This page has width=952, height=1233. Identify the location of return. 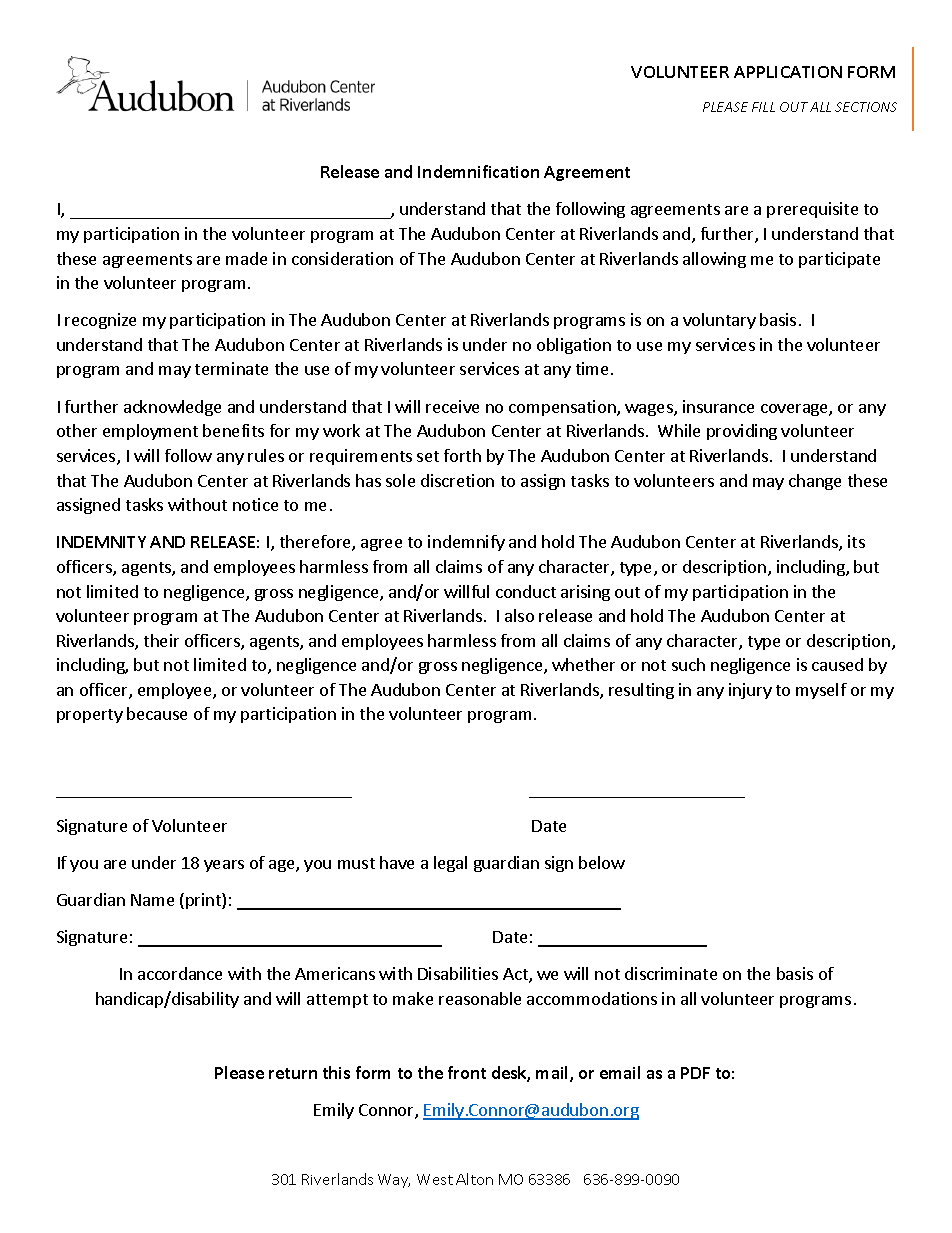
(293, 1073).
